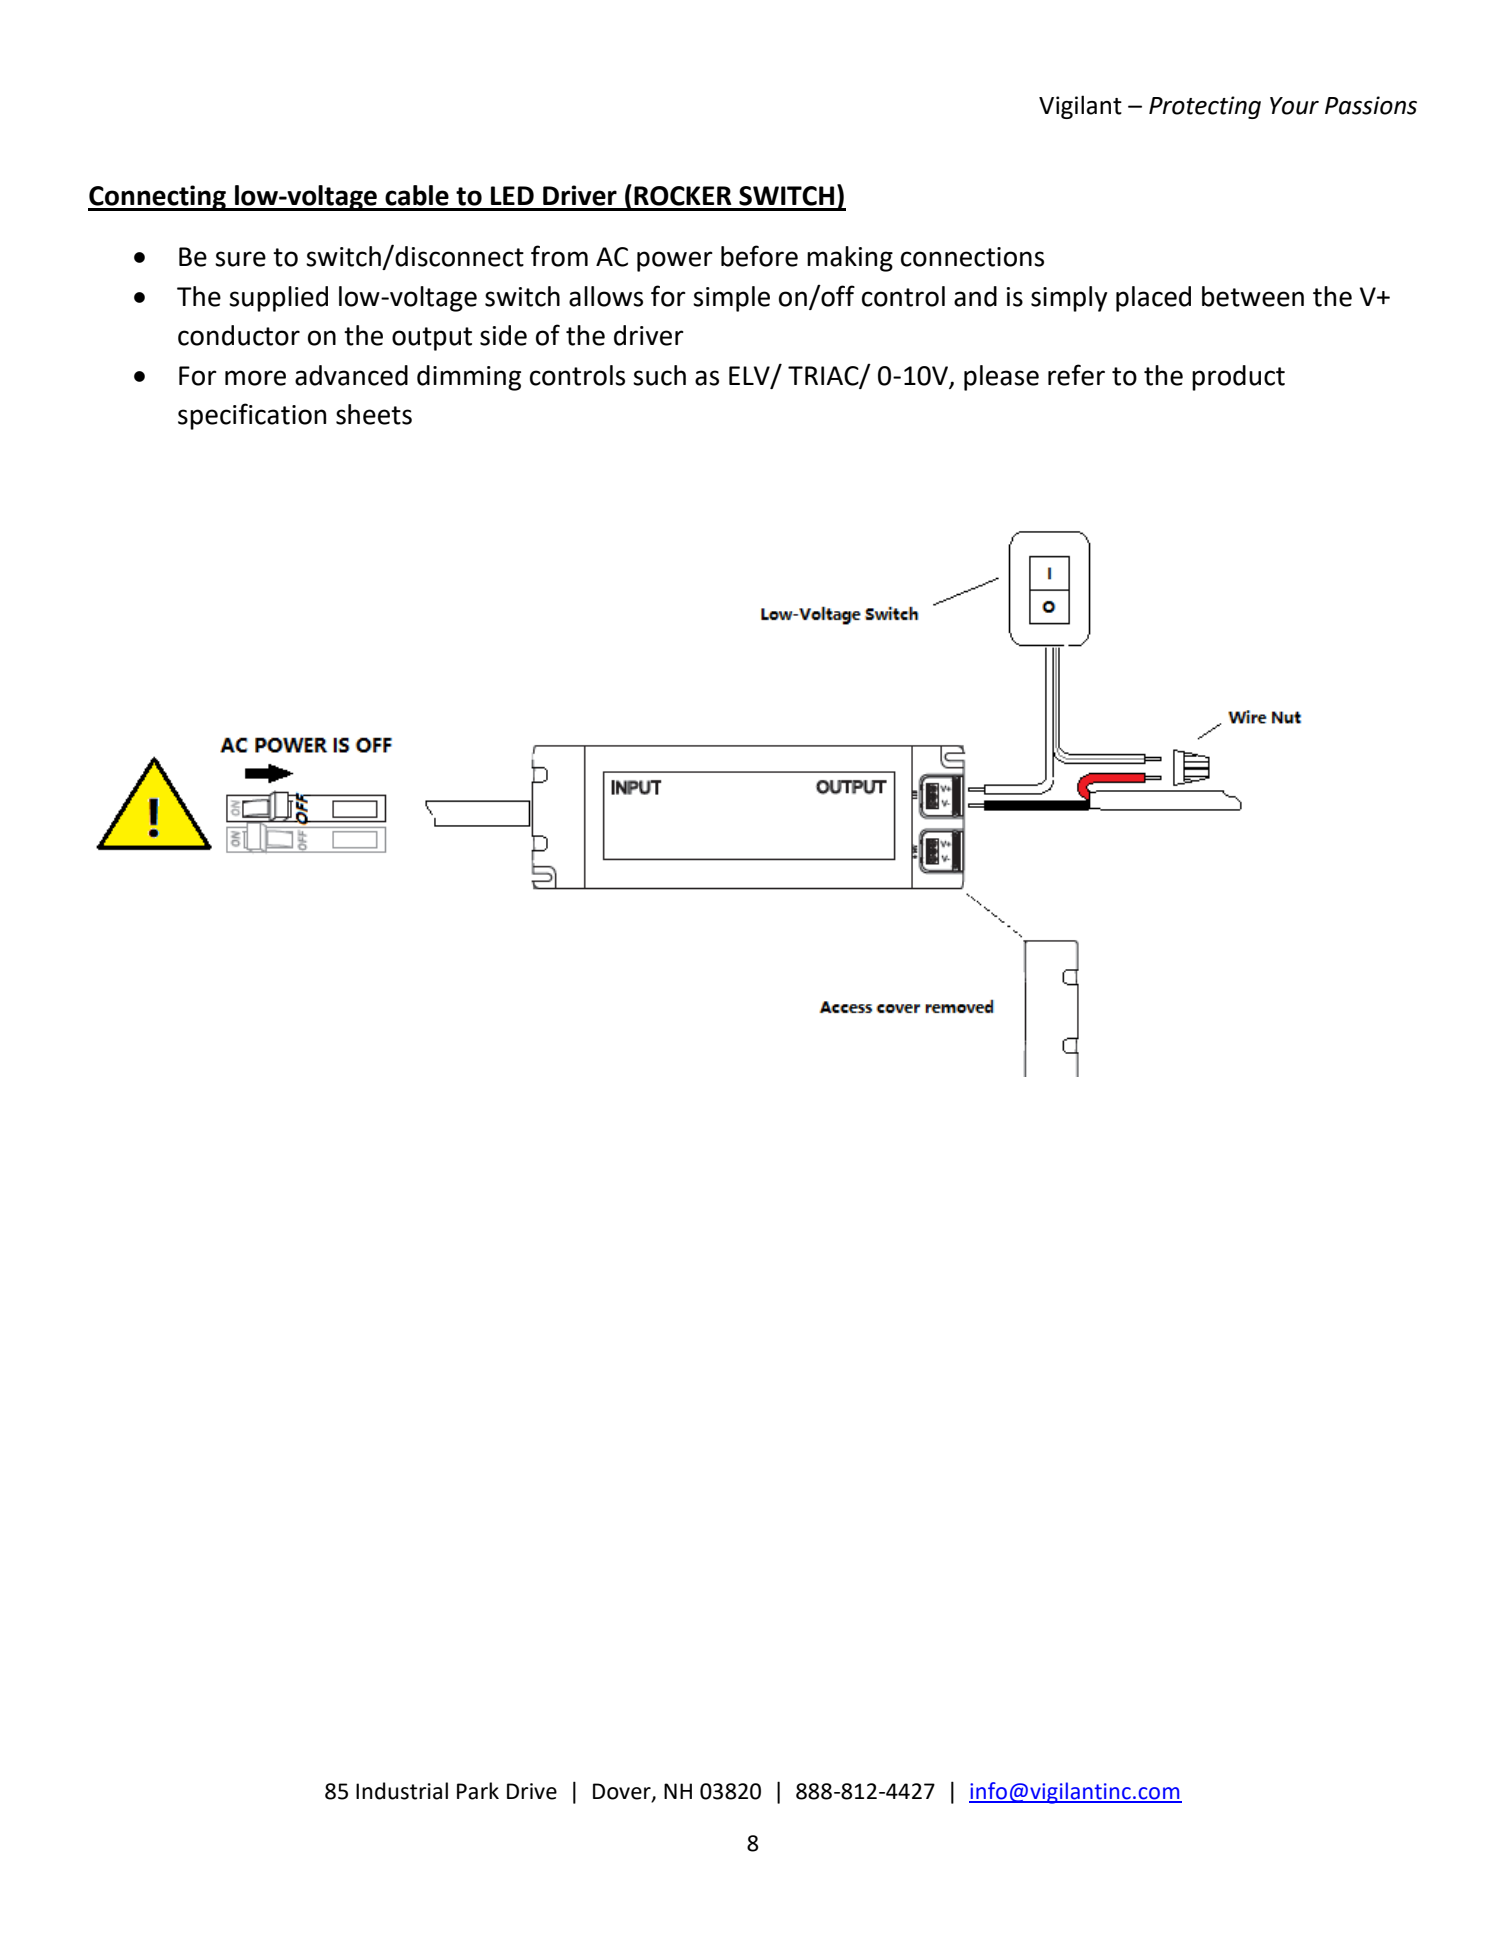  What do you see at coordinates (402, 1791) in the screenshot?
I see `Industrial` at bounding box center [402, 1791].
